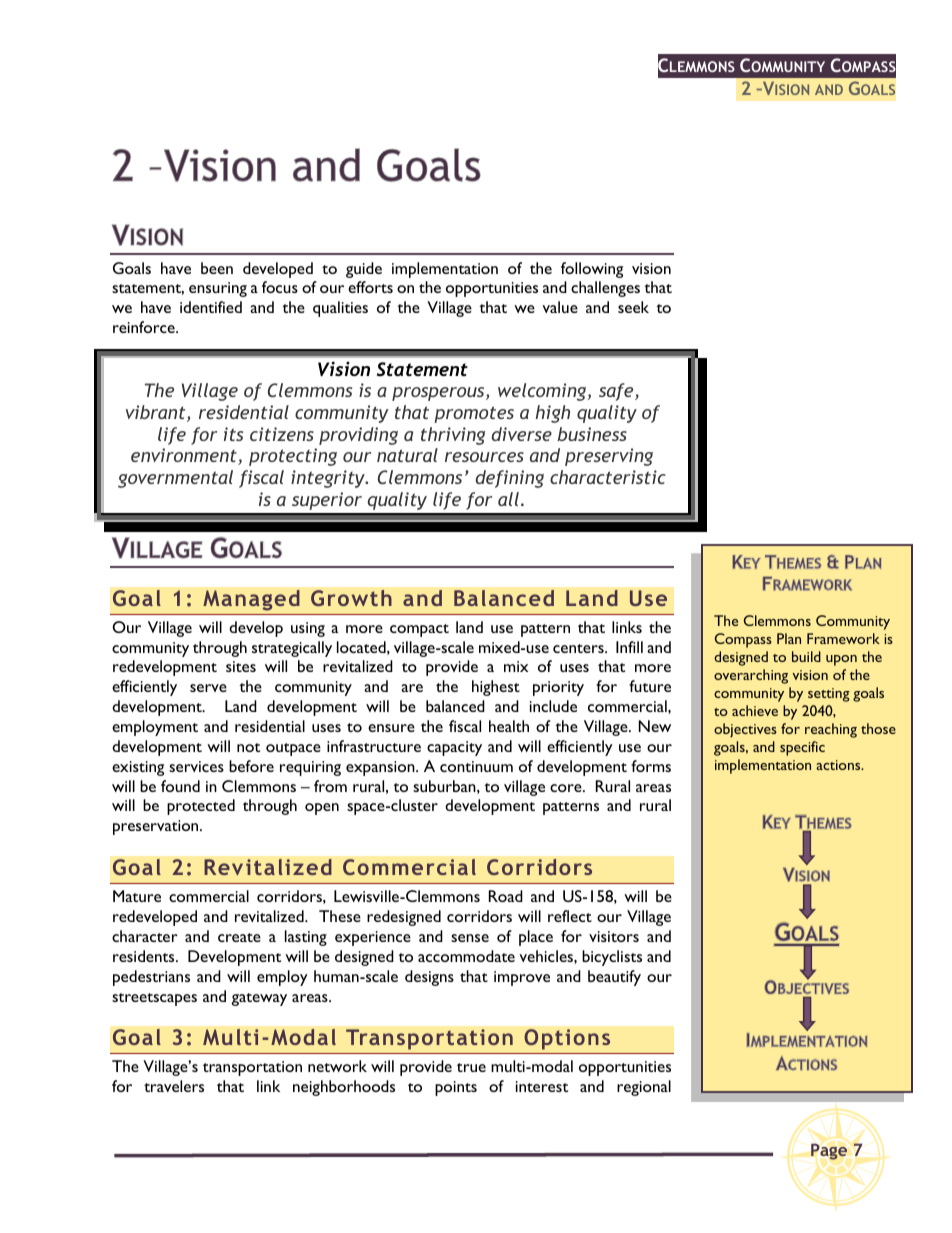 The image size is (952, 1233). I want to click on travelers, so click(174, 1086).
